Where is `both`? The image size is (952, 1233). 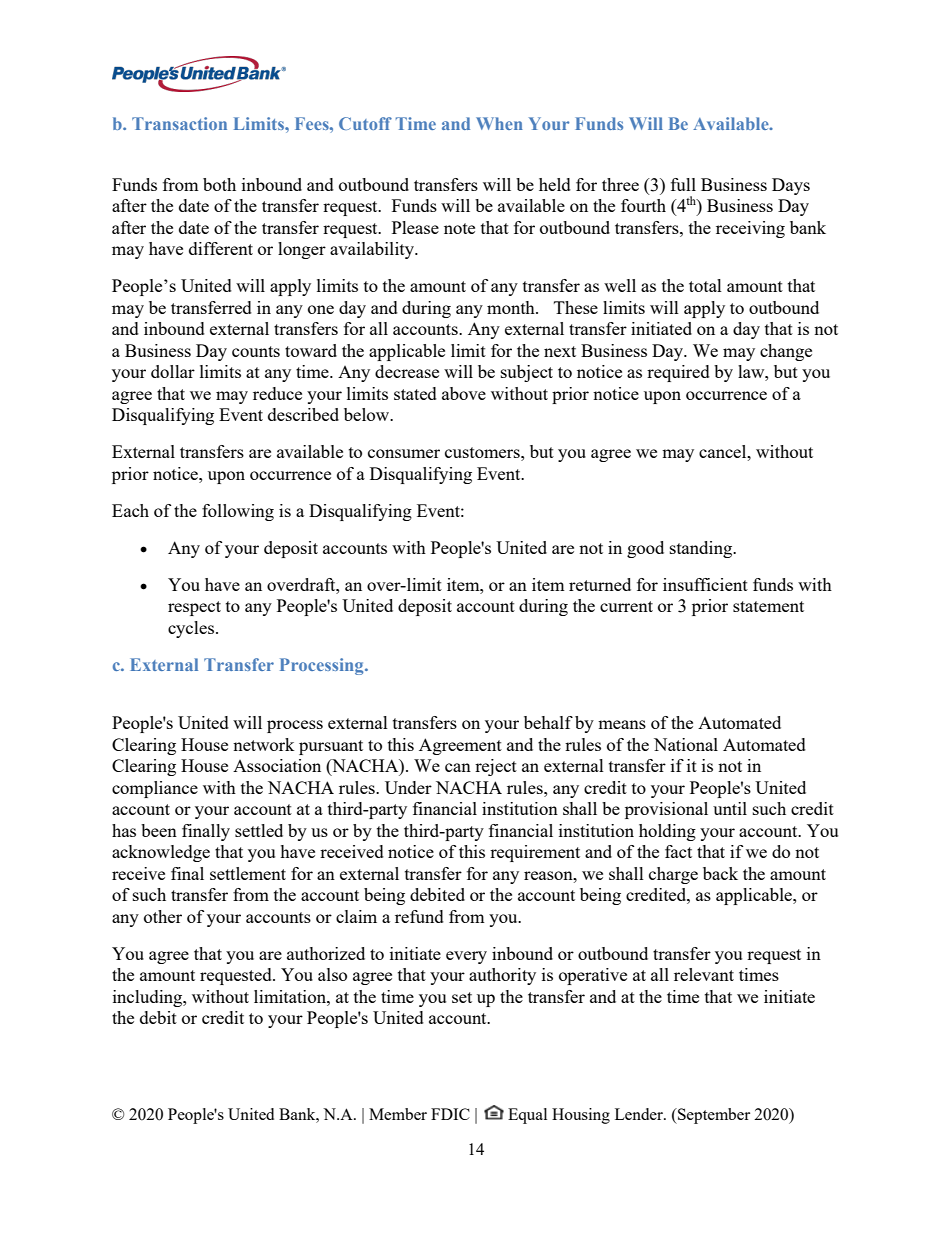
both is located at coordinates (219, 184).
